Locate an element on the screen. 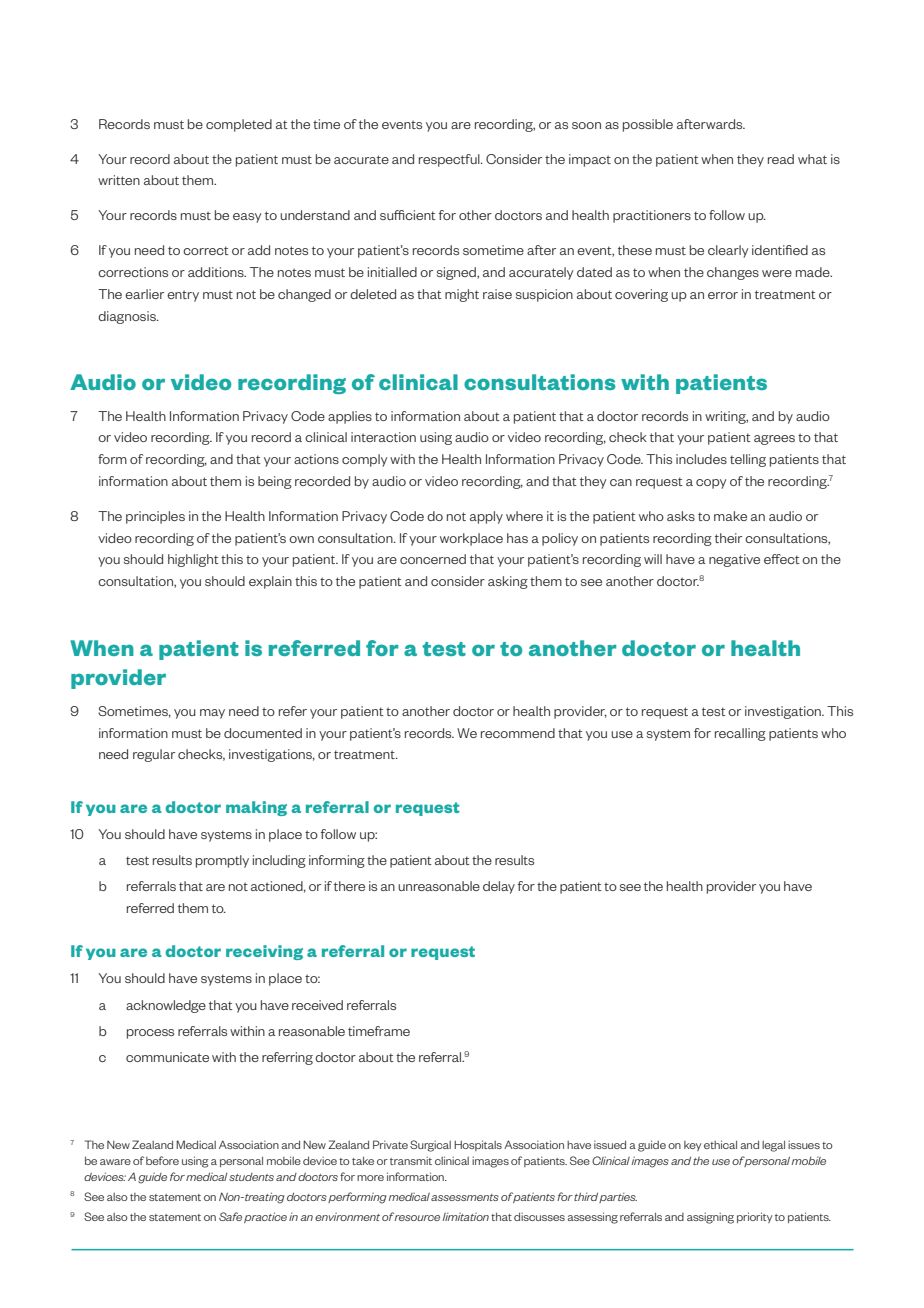 The width and height of the screenshot is (924, 1308). assessments is located at coordinates (465, 1197).
